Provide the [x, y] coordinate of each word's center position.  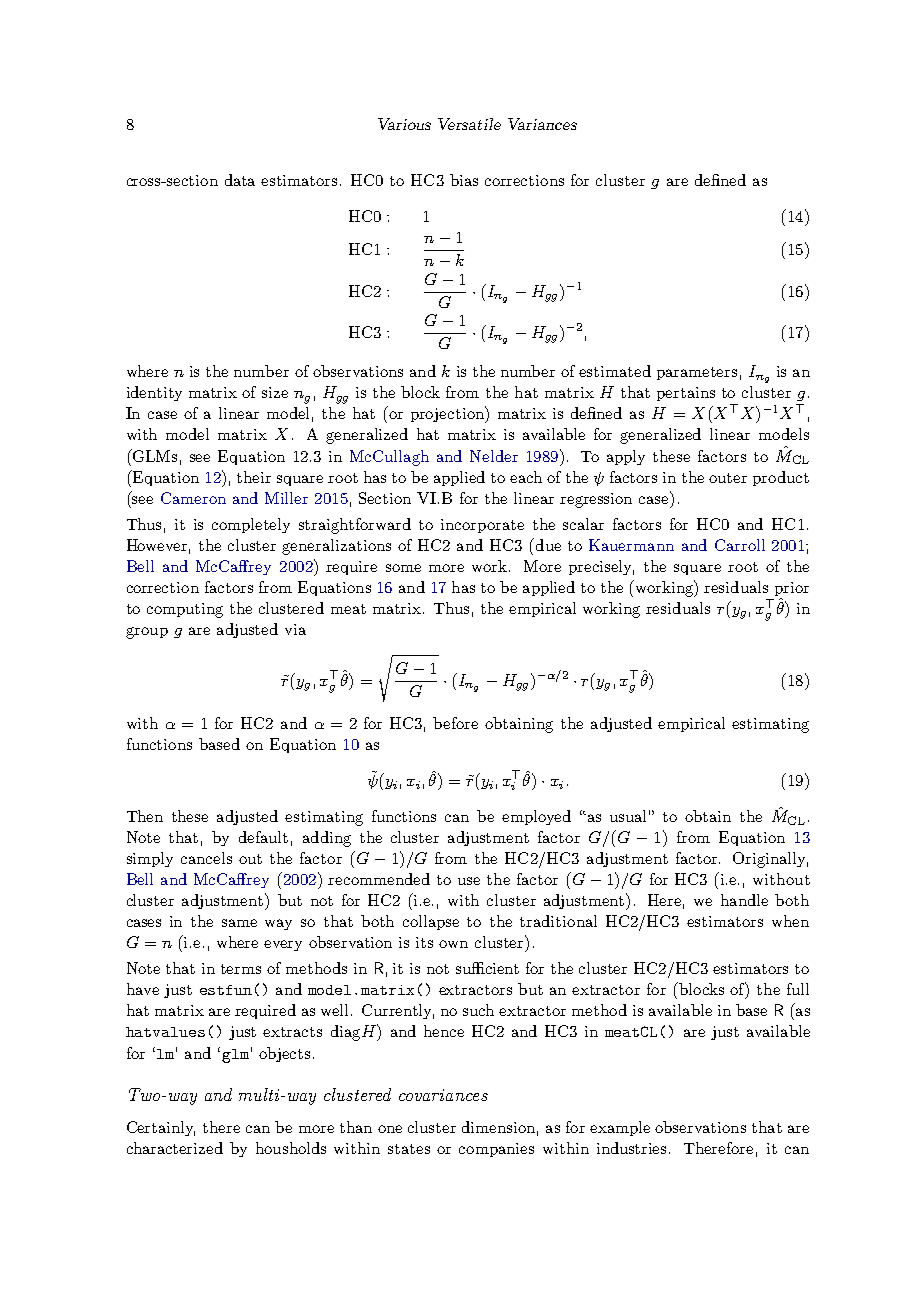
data [240, 180]
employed [536, 817]
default [263, 837]
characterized [175, 1148]
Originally [770, 860]
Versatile [469, 124]
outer [728, 478]
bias [464, 180]
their [254, 477]
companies [496, 1150]
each [526, 477]
